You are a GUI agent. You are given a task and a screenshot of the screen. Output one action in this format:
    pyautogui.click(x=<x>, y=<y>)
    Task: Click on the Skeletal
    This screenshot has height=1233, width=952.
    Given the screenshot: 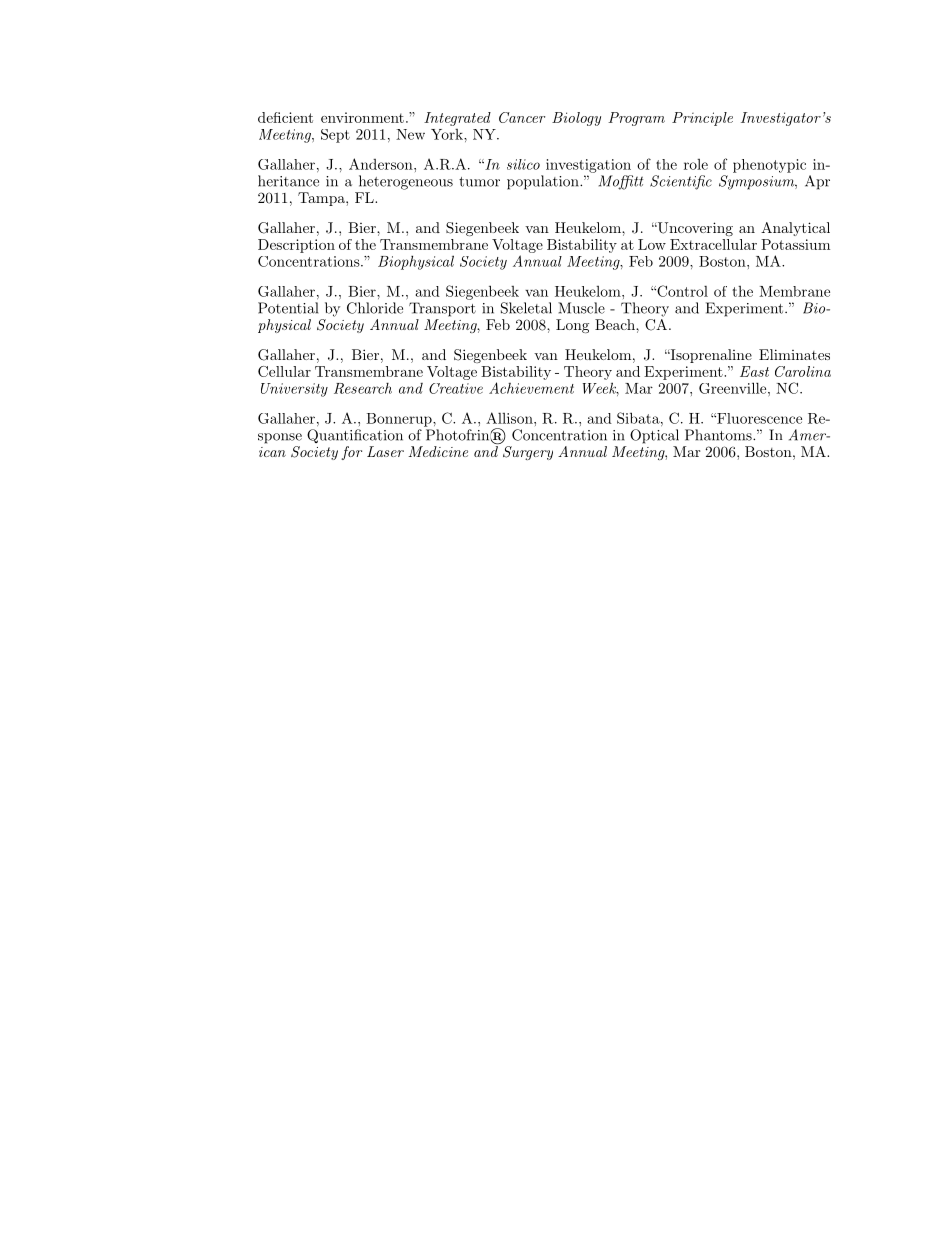 What is the action you would take?
    pyautogui.click(x=526, y=308)
